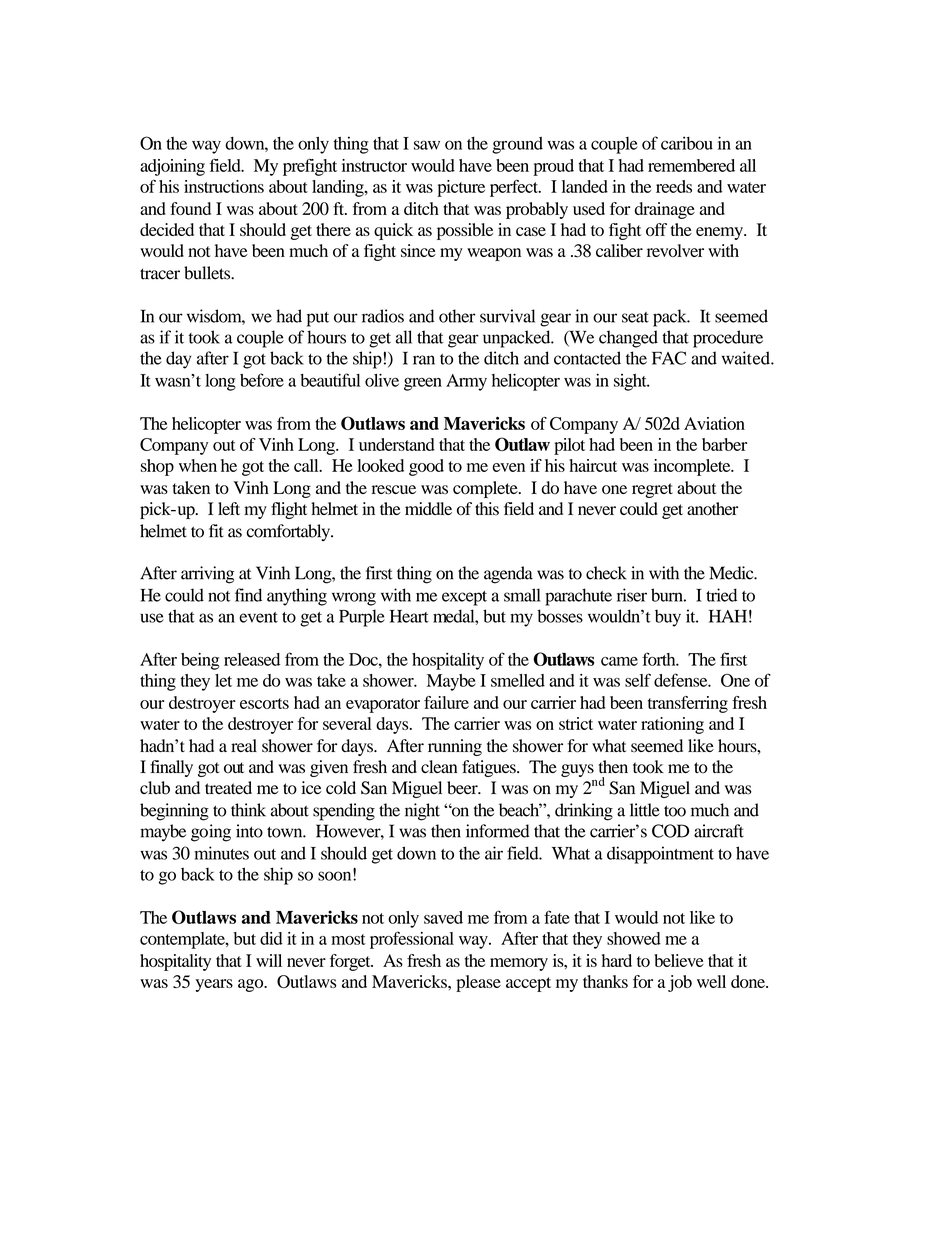  What do you see at coordinates (461, 188) in the document?
I see `picture` at bounding box center [461, 188].
